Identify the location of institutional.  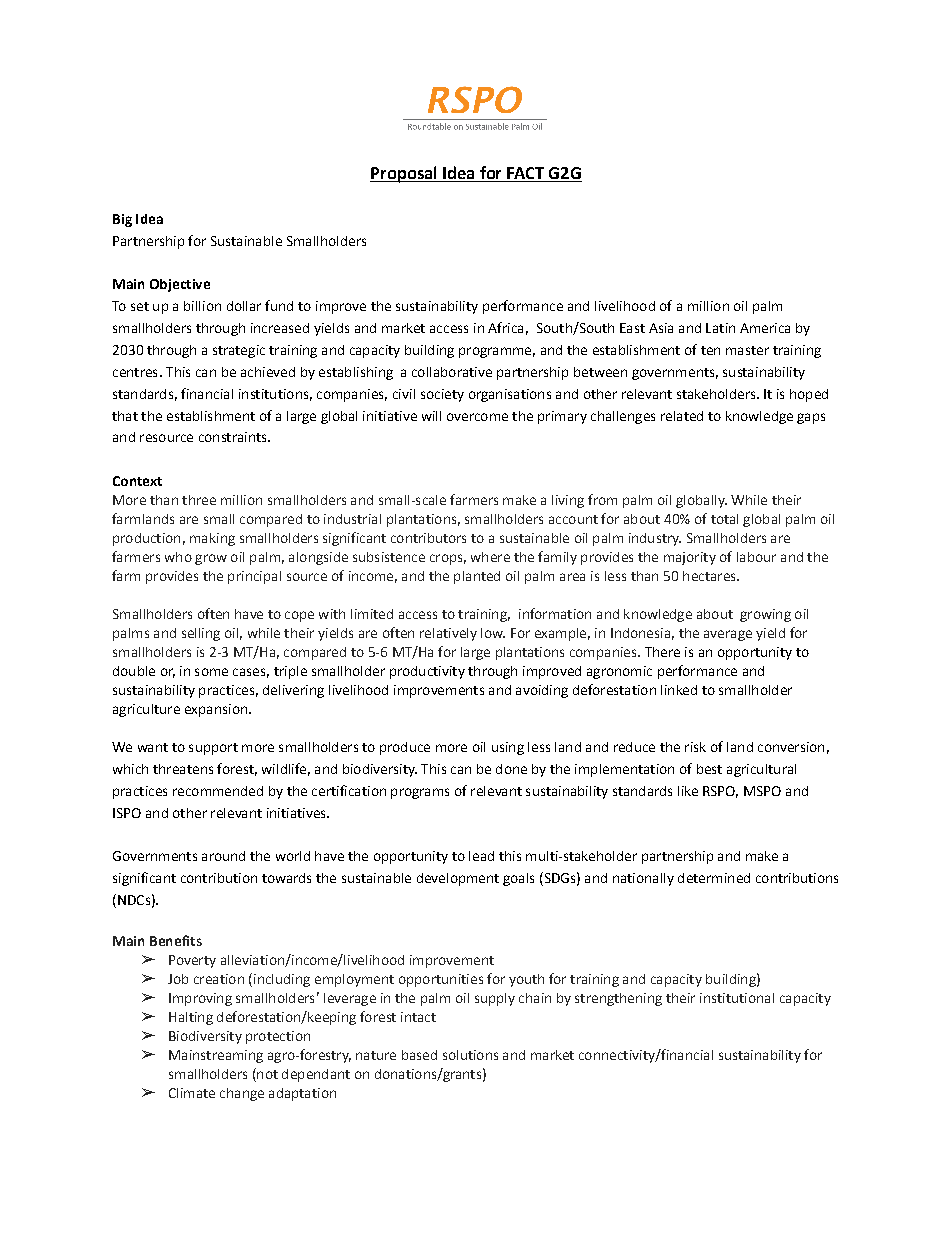
(737, 998).
